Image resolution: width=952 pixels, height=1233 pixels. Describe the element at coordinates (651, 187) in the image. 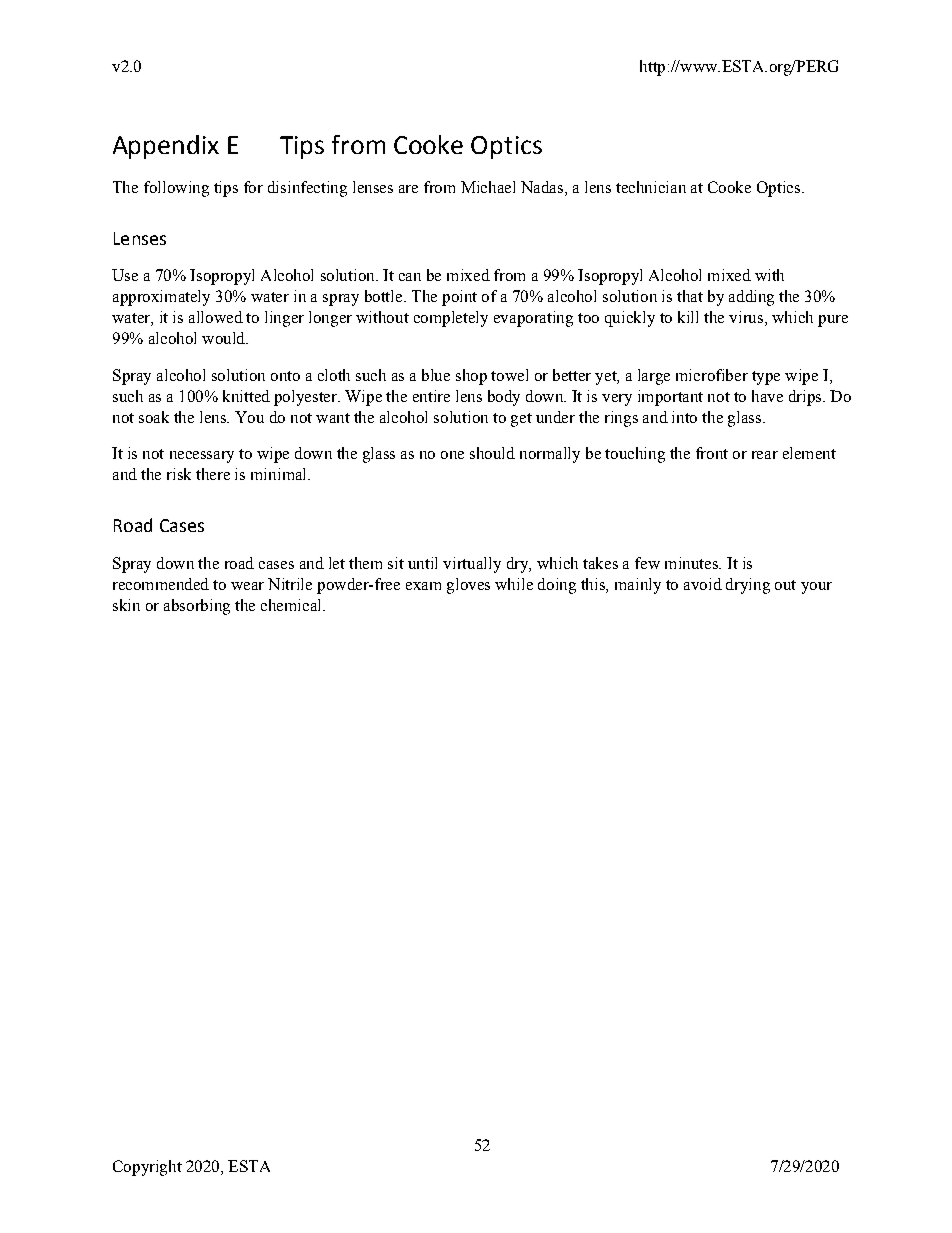

I see `technician` at that location.
